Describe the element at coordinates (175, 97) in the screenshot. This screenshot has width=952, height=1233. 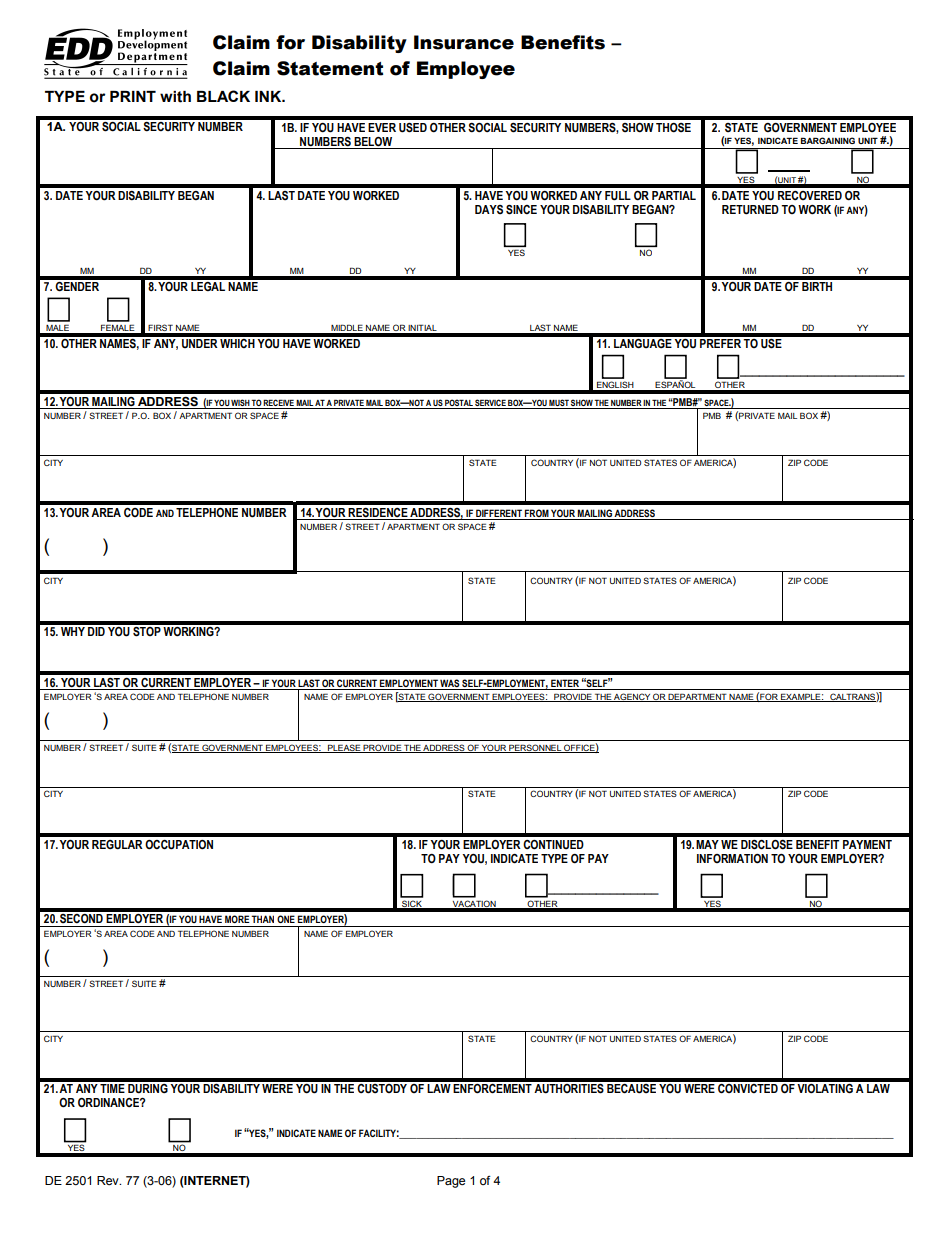
I see `with` at that location.
